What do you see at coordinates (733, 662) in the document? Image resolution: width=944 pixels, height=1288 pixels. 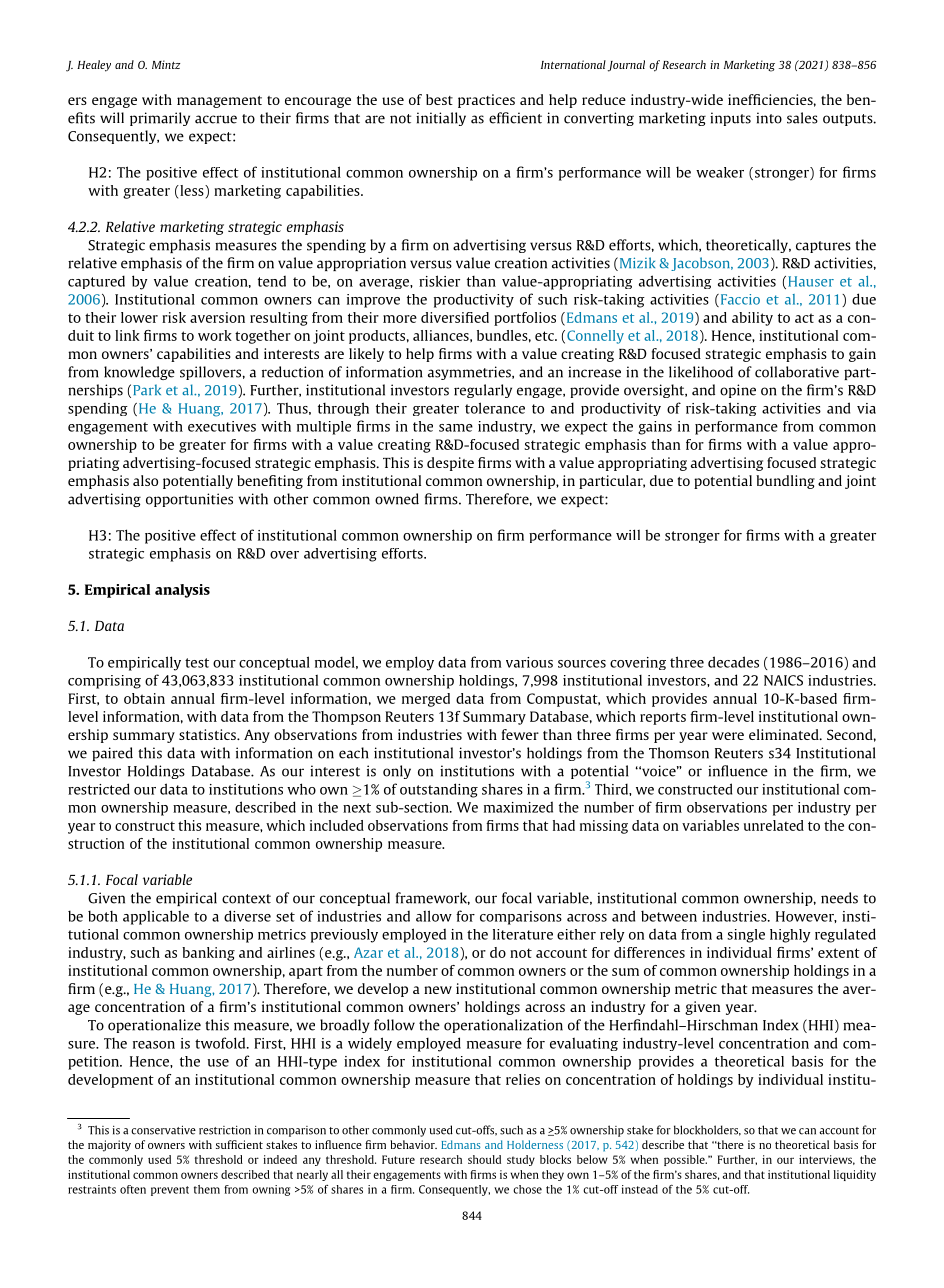 I see `decades` at bounding box center [733, 662].
